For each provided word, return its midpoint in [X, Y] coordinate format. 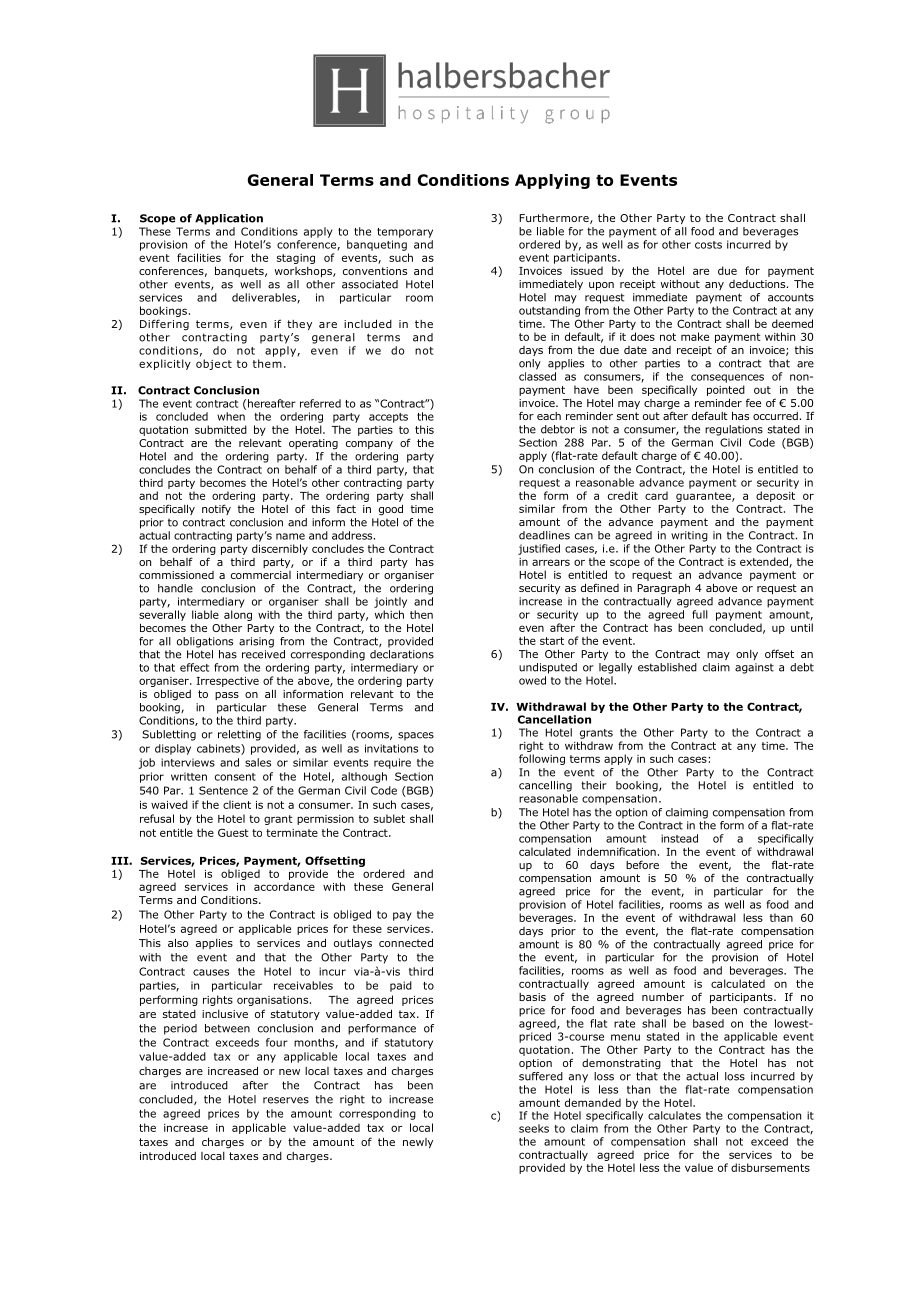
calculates [674, 1115]
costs [708, 245]
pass [227, 696]
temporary [405, 233]
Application [229, 219]
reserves [286, 1100]
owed [532, 680]
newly [418, 1143]
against [754, 668]
